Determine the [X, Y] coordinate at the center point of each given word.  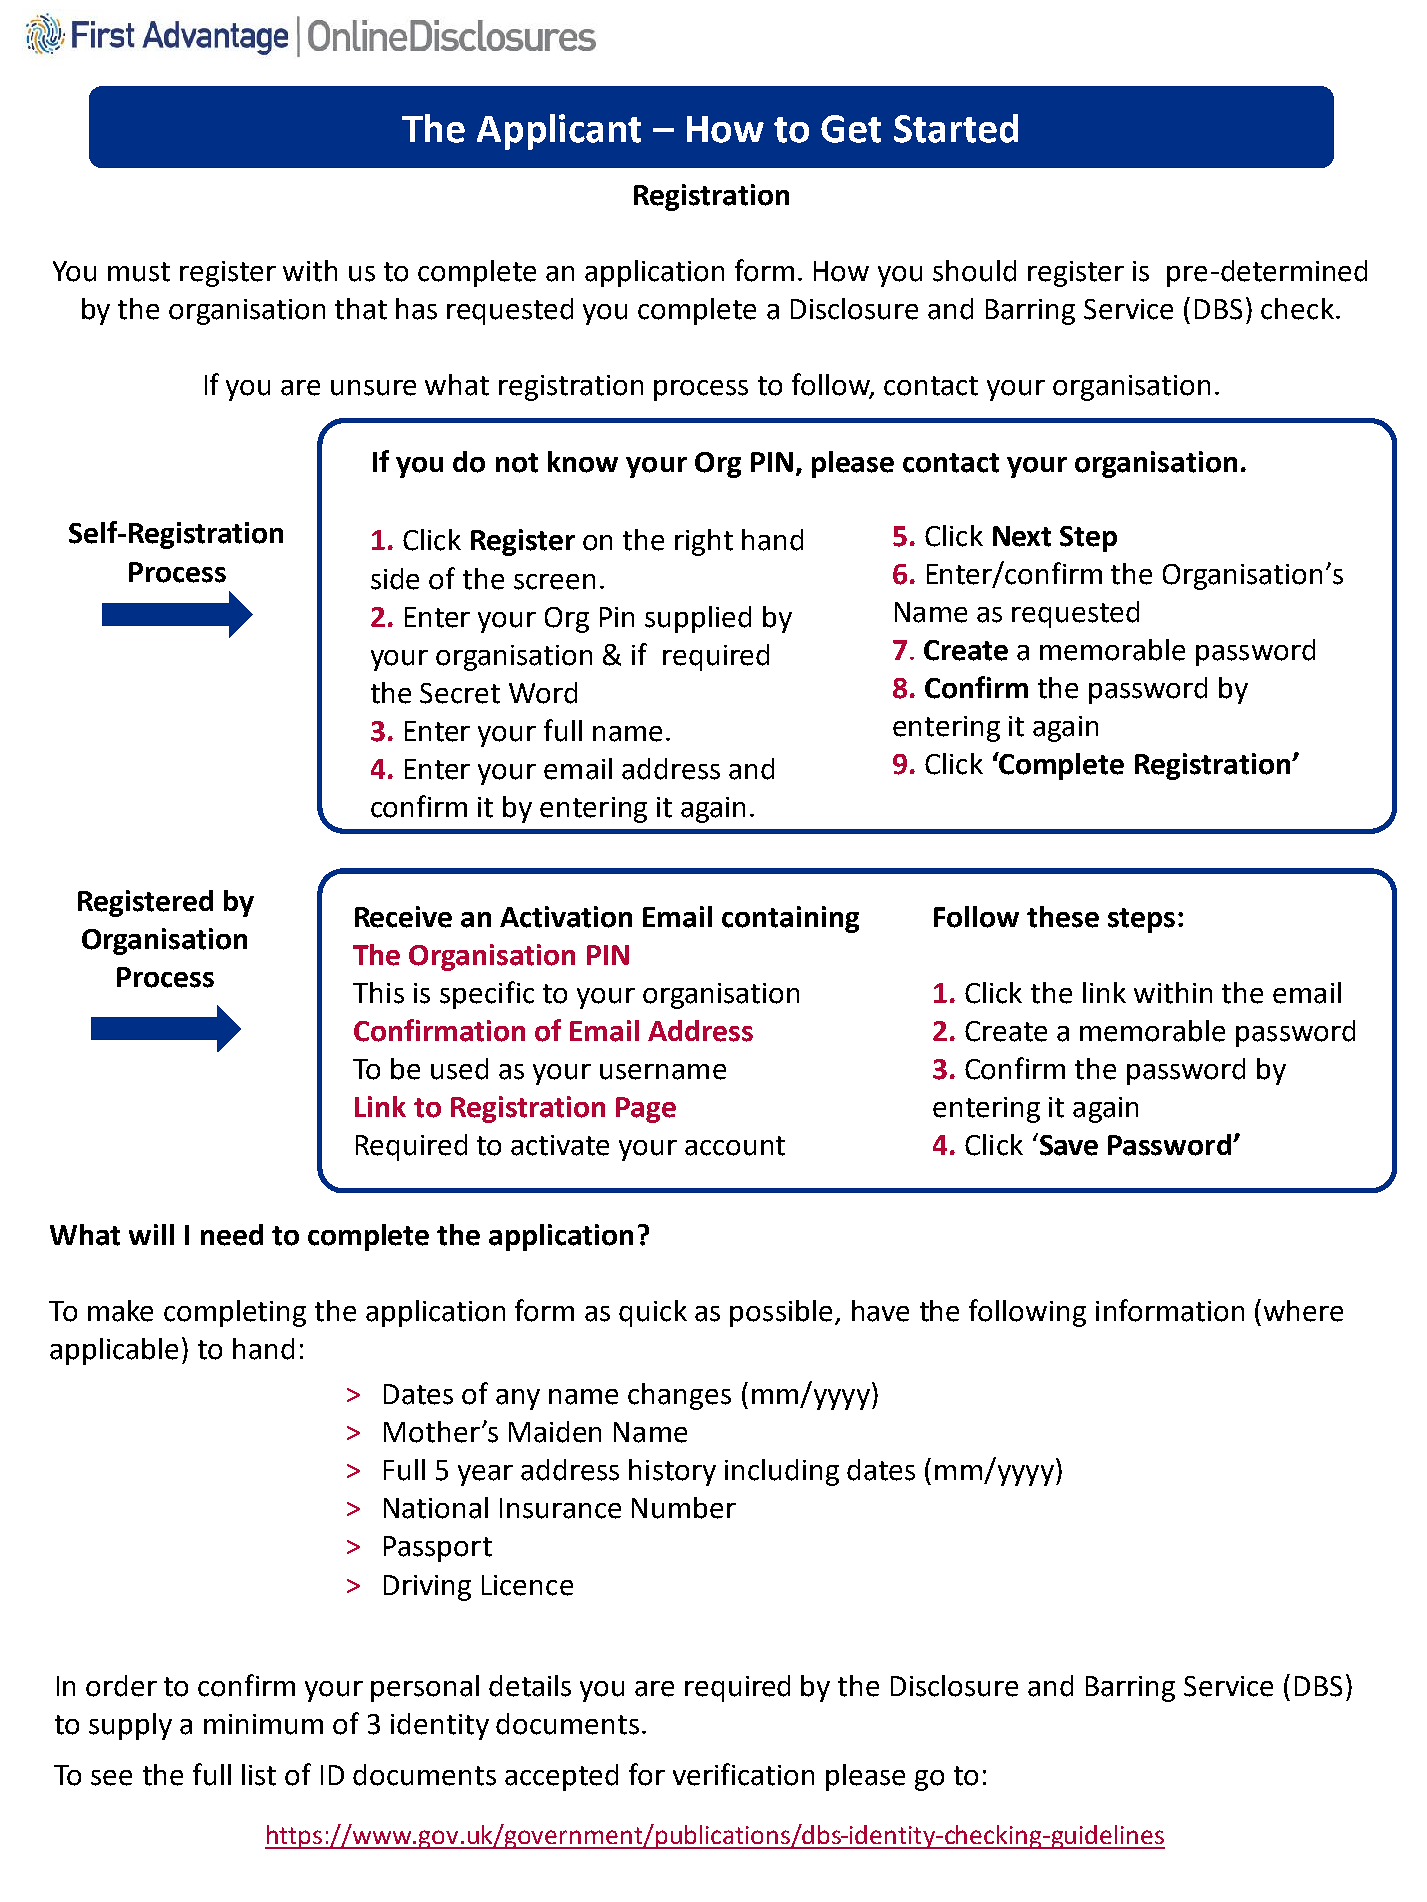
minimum [263, 1724]
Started [956, 128]
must [139, 272]
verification [743, 1774]
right [704, 542]
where [1303, 1311]
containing [790, 919]
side [395, 579]
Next [1022, 536]
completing [235, 1313]
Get [851, 129]
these [1063, 917]
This [378, 993]
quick [653, 1313]
